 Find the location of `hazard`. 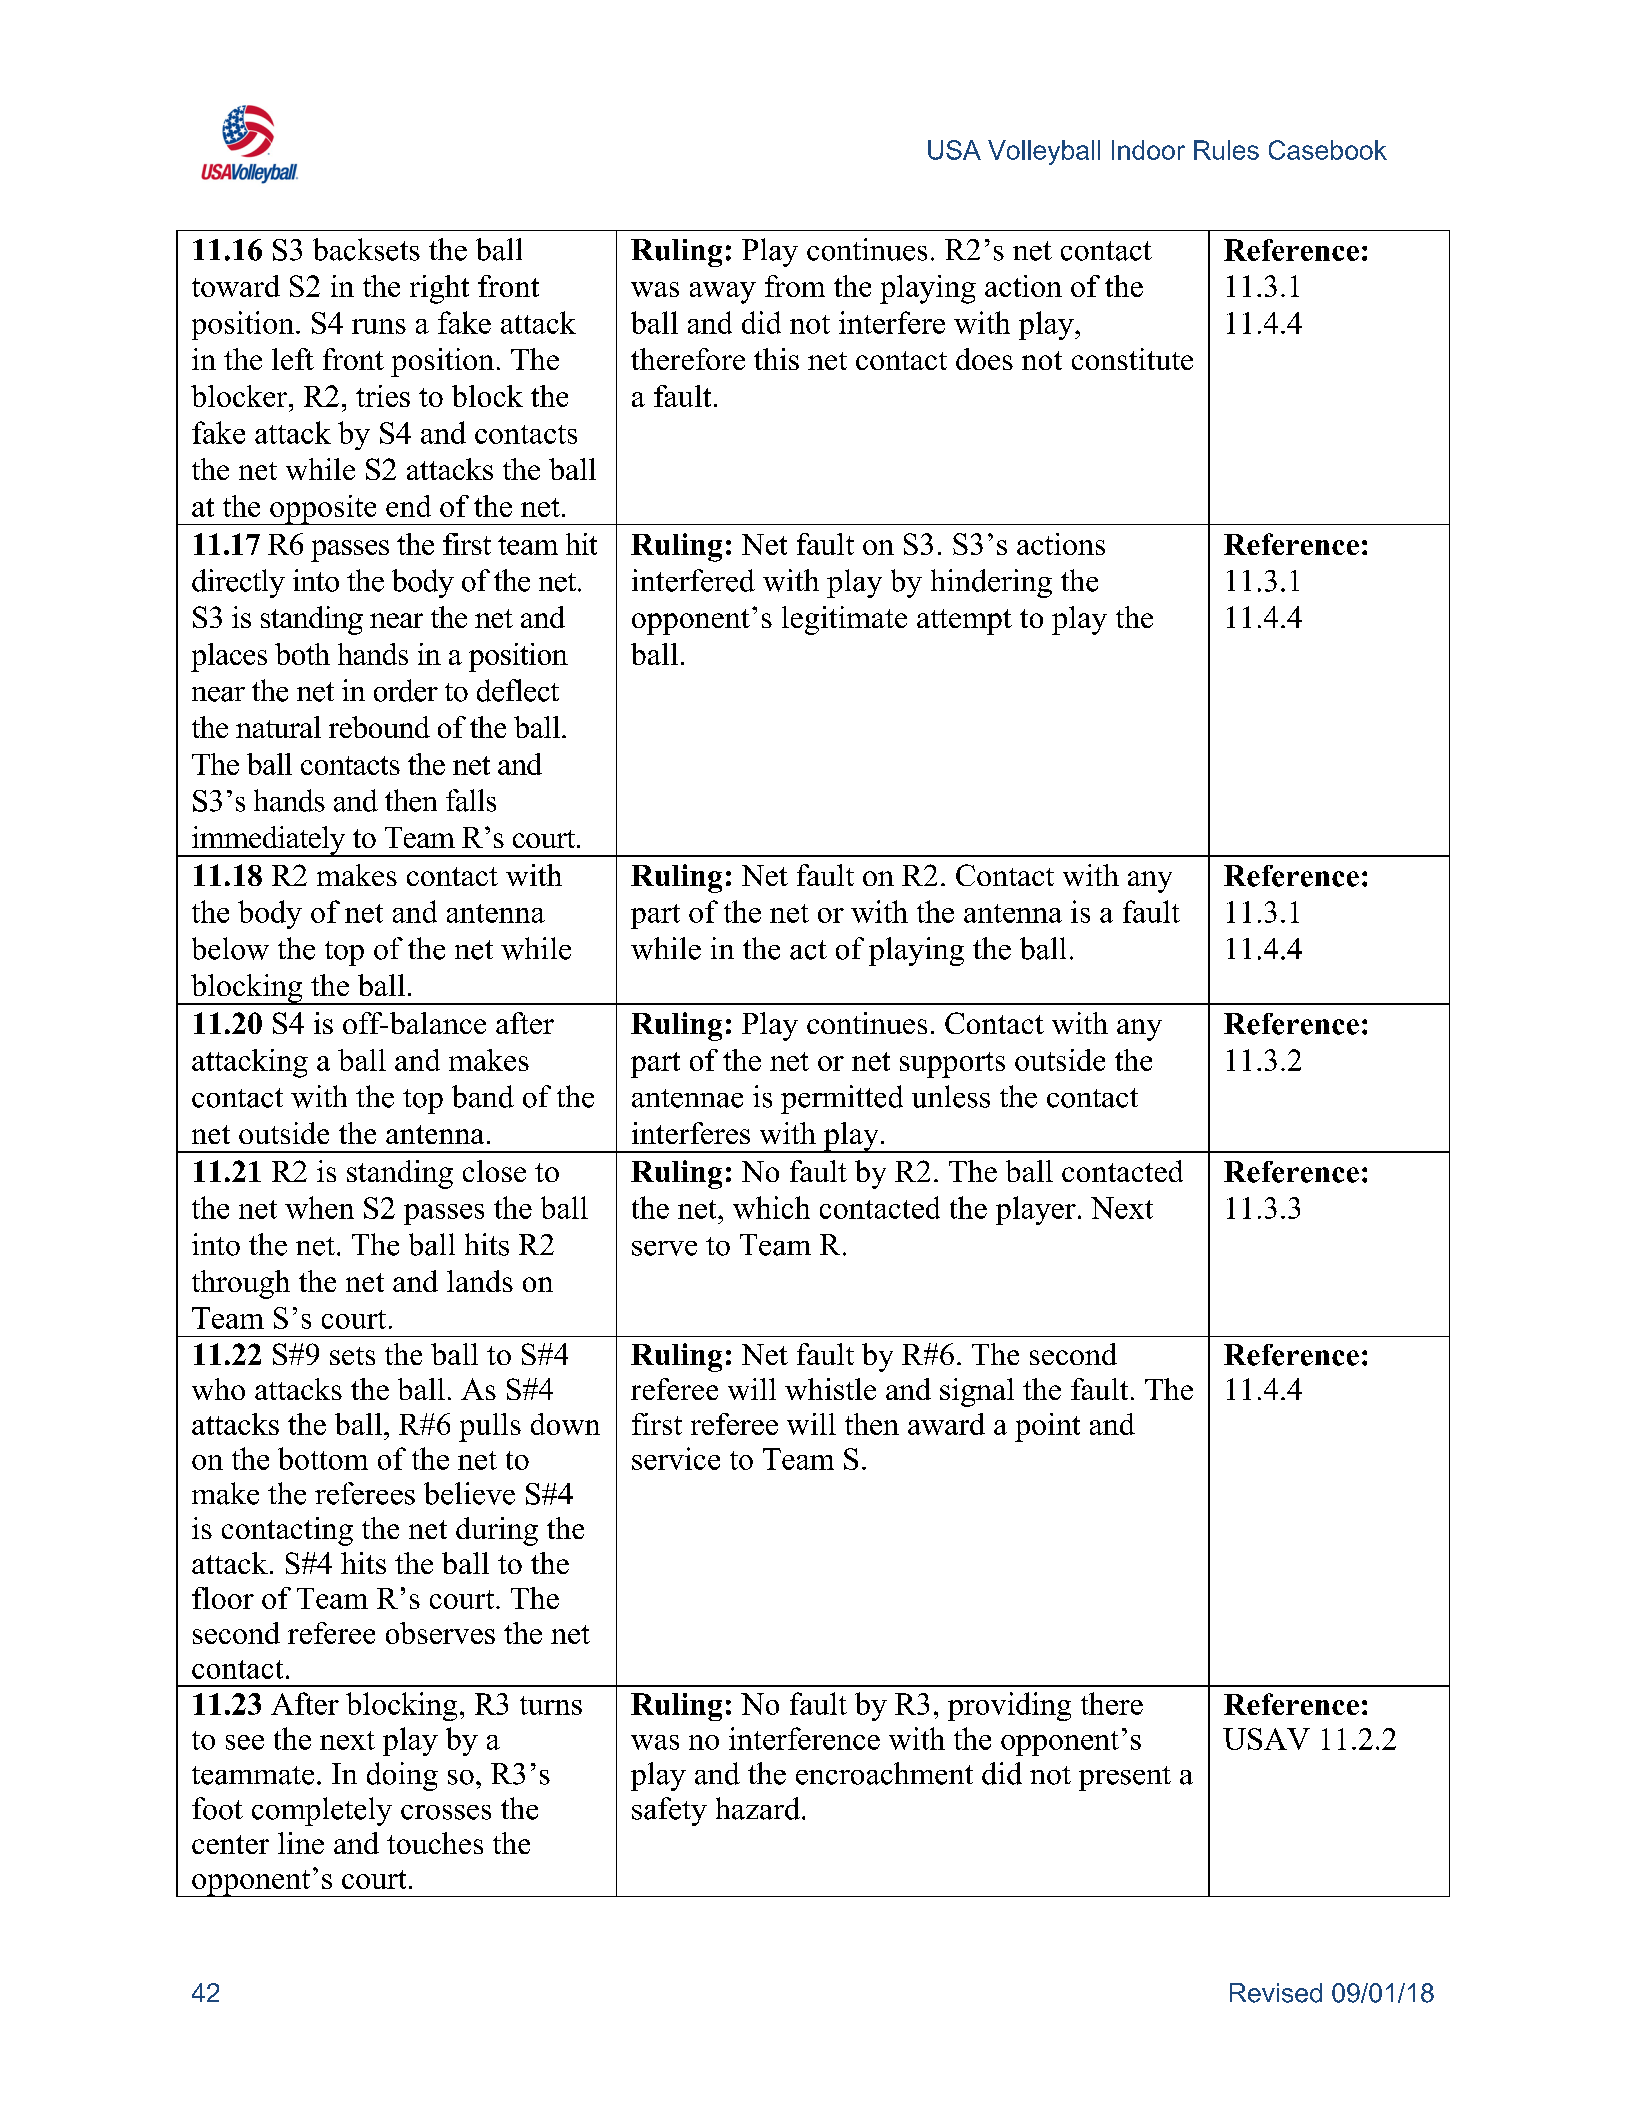

hazard is located at coordinates (758, 1808).
